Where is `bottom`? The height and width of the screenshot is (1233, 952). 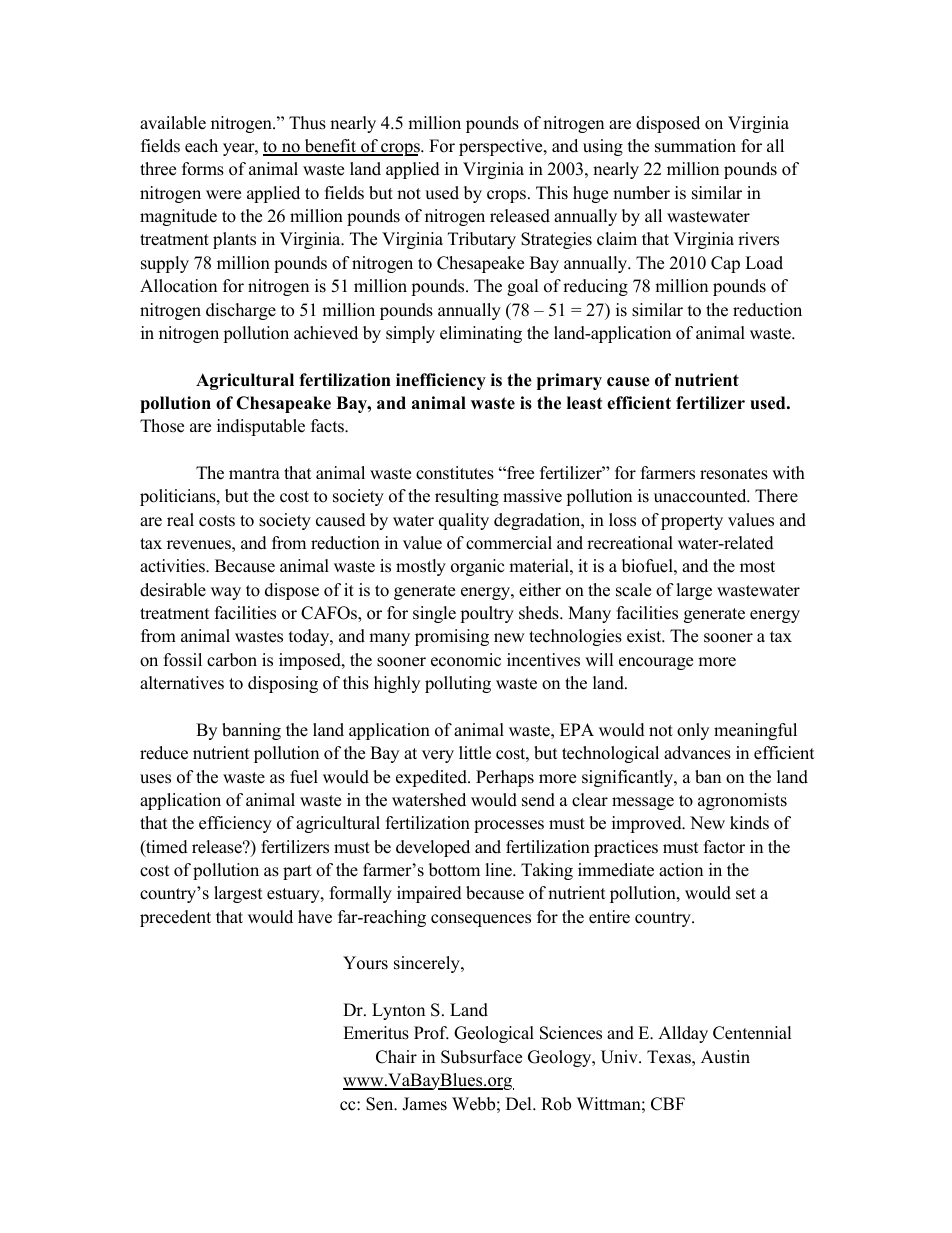 bottom is located at coordinates (454, 870).
